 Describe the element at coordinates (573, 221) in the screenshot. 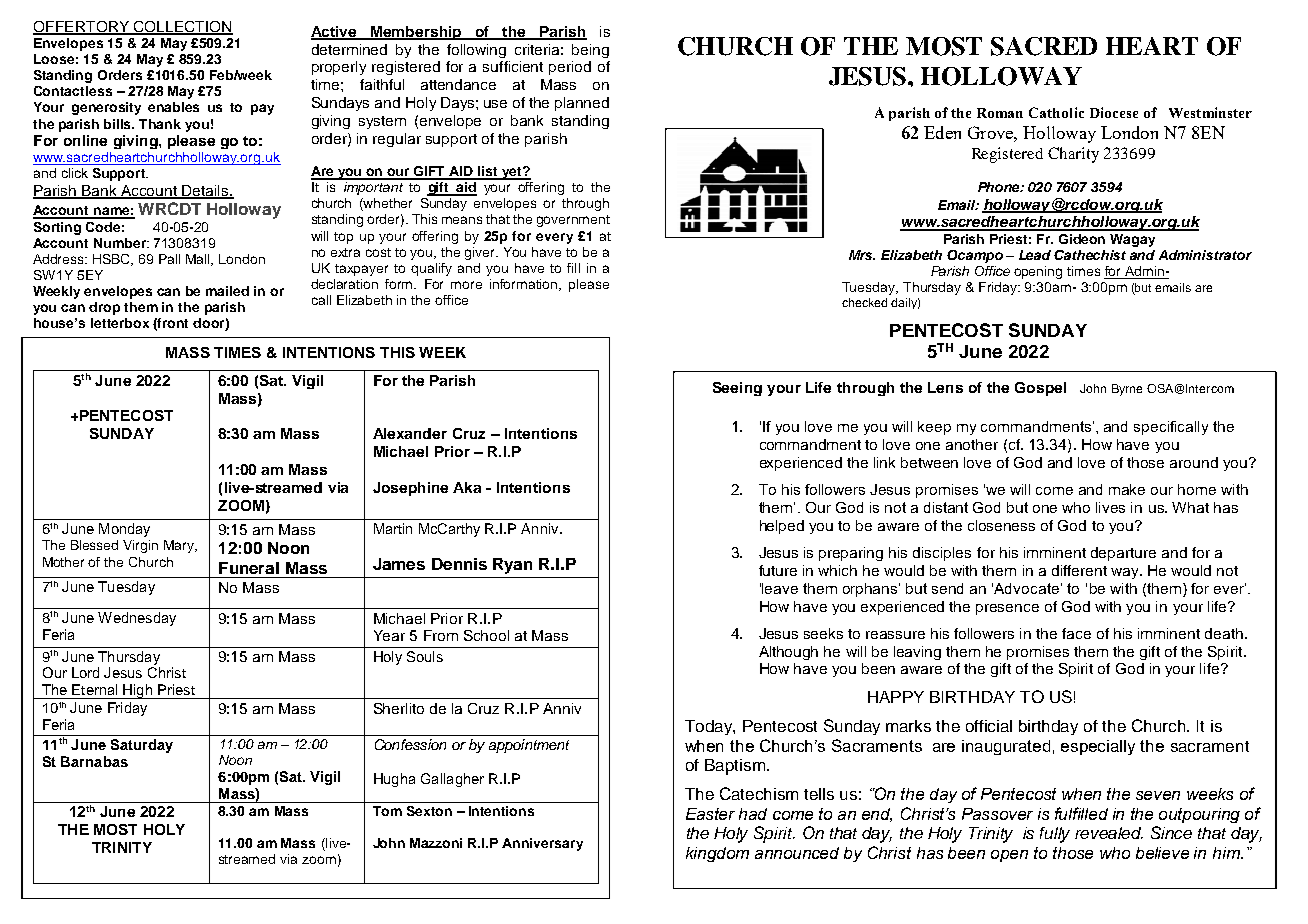

I see `government` at that location.
